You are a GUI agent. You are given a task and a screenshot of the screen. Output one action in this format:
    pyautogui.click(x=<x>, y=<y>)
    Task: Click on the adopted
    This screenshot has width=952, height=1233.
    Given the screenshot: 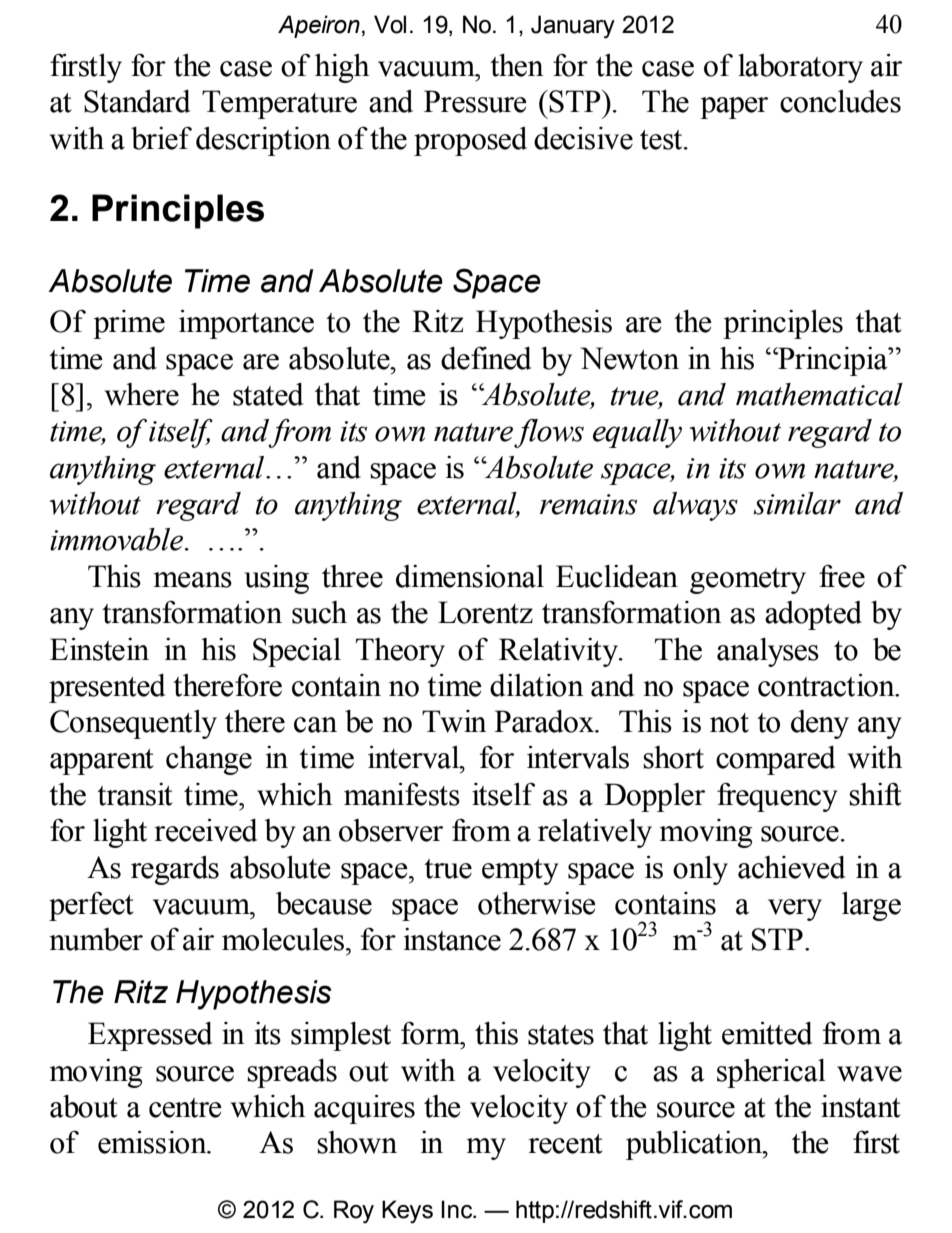 What is the action you would take?
    pyautogui.click(x=813, y=615)
